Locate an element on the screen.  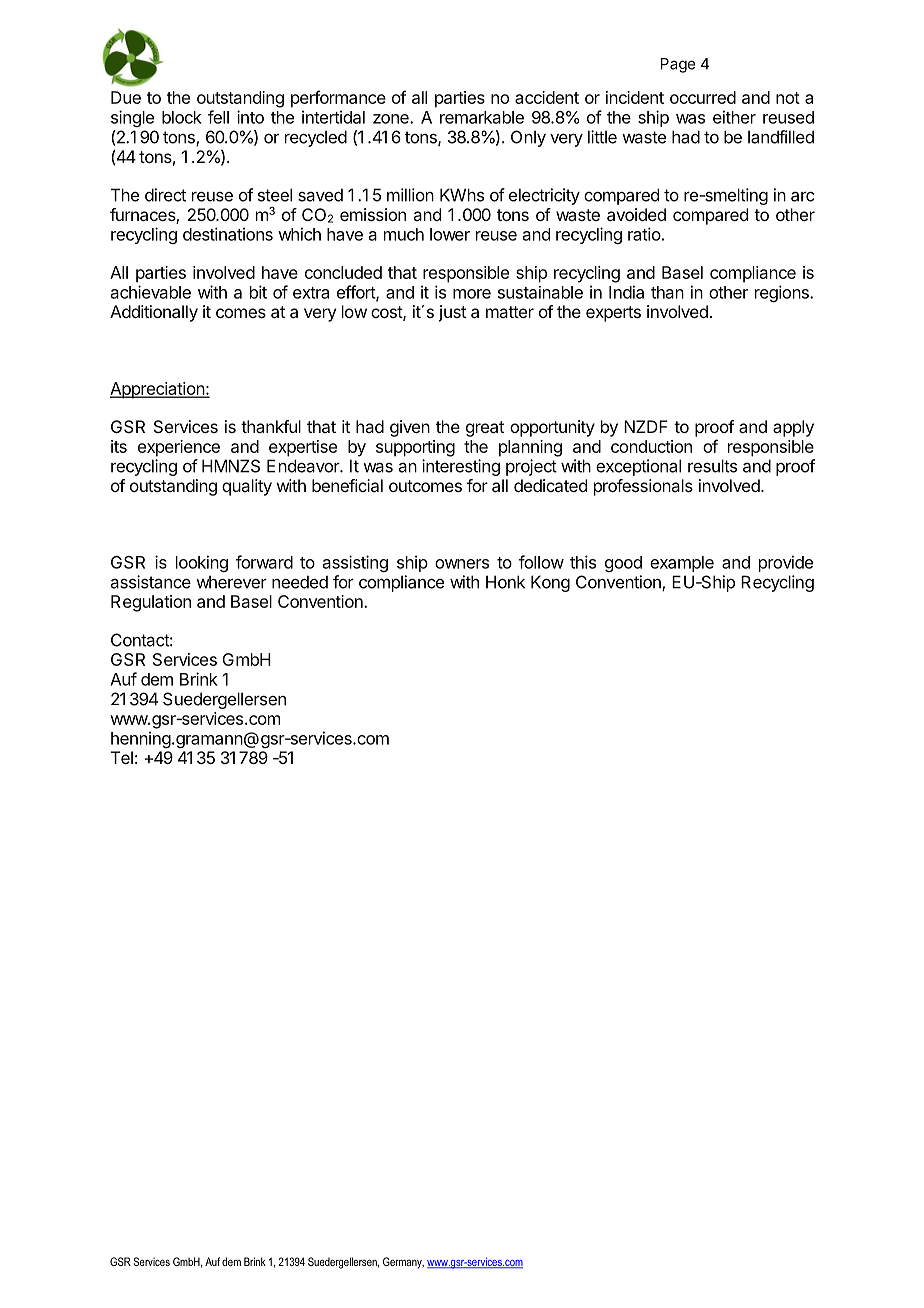
Germany is located at coordinates (403, 1263).
